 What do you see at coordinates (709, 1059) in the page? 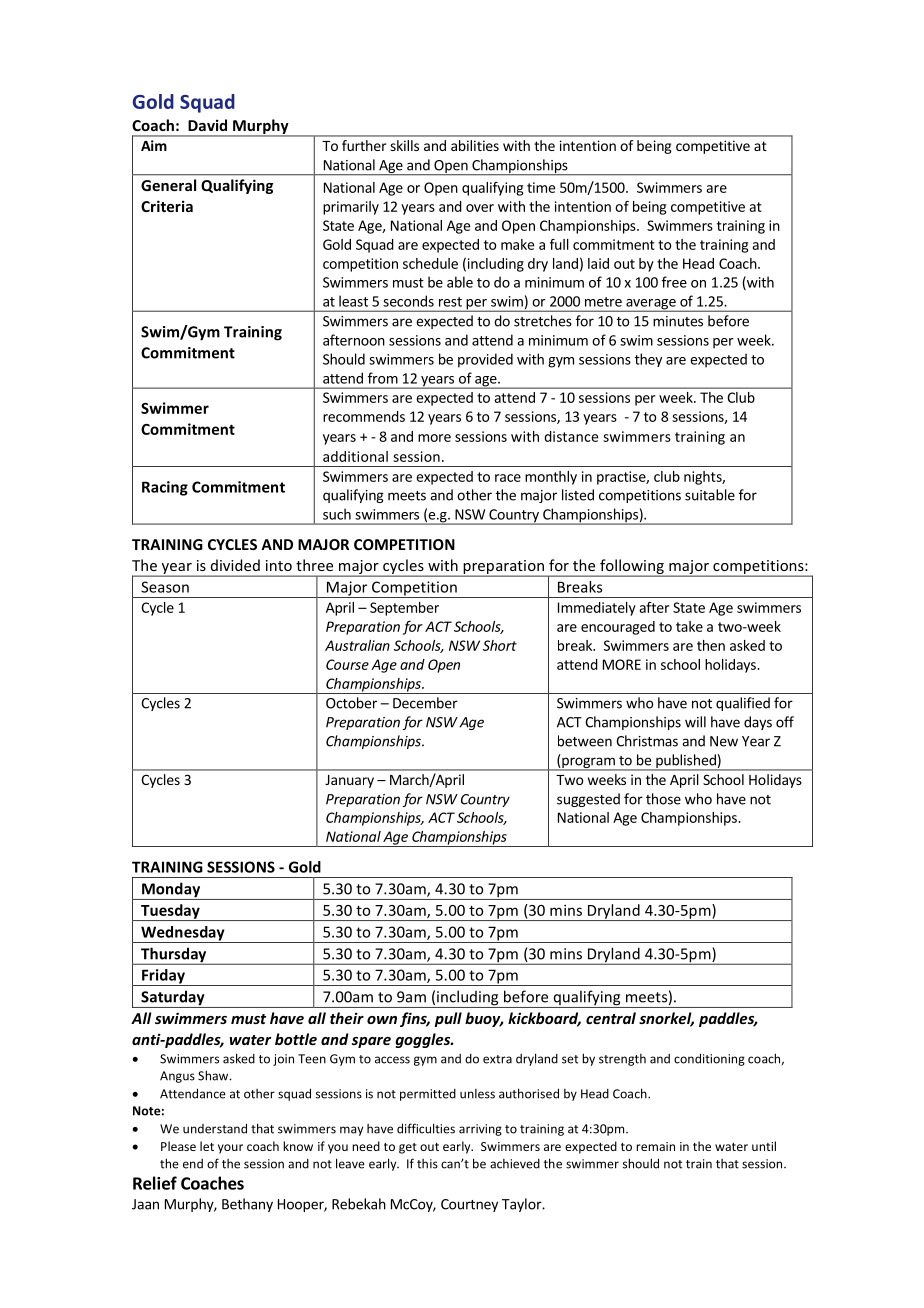
I see `conditioning` at bounding box center [709, 1059].
